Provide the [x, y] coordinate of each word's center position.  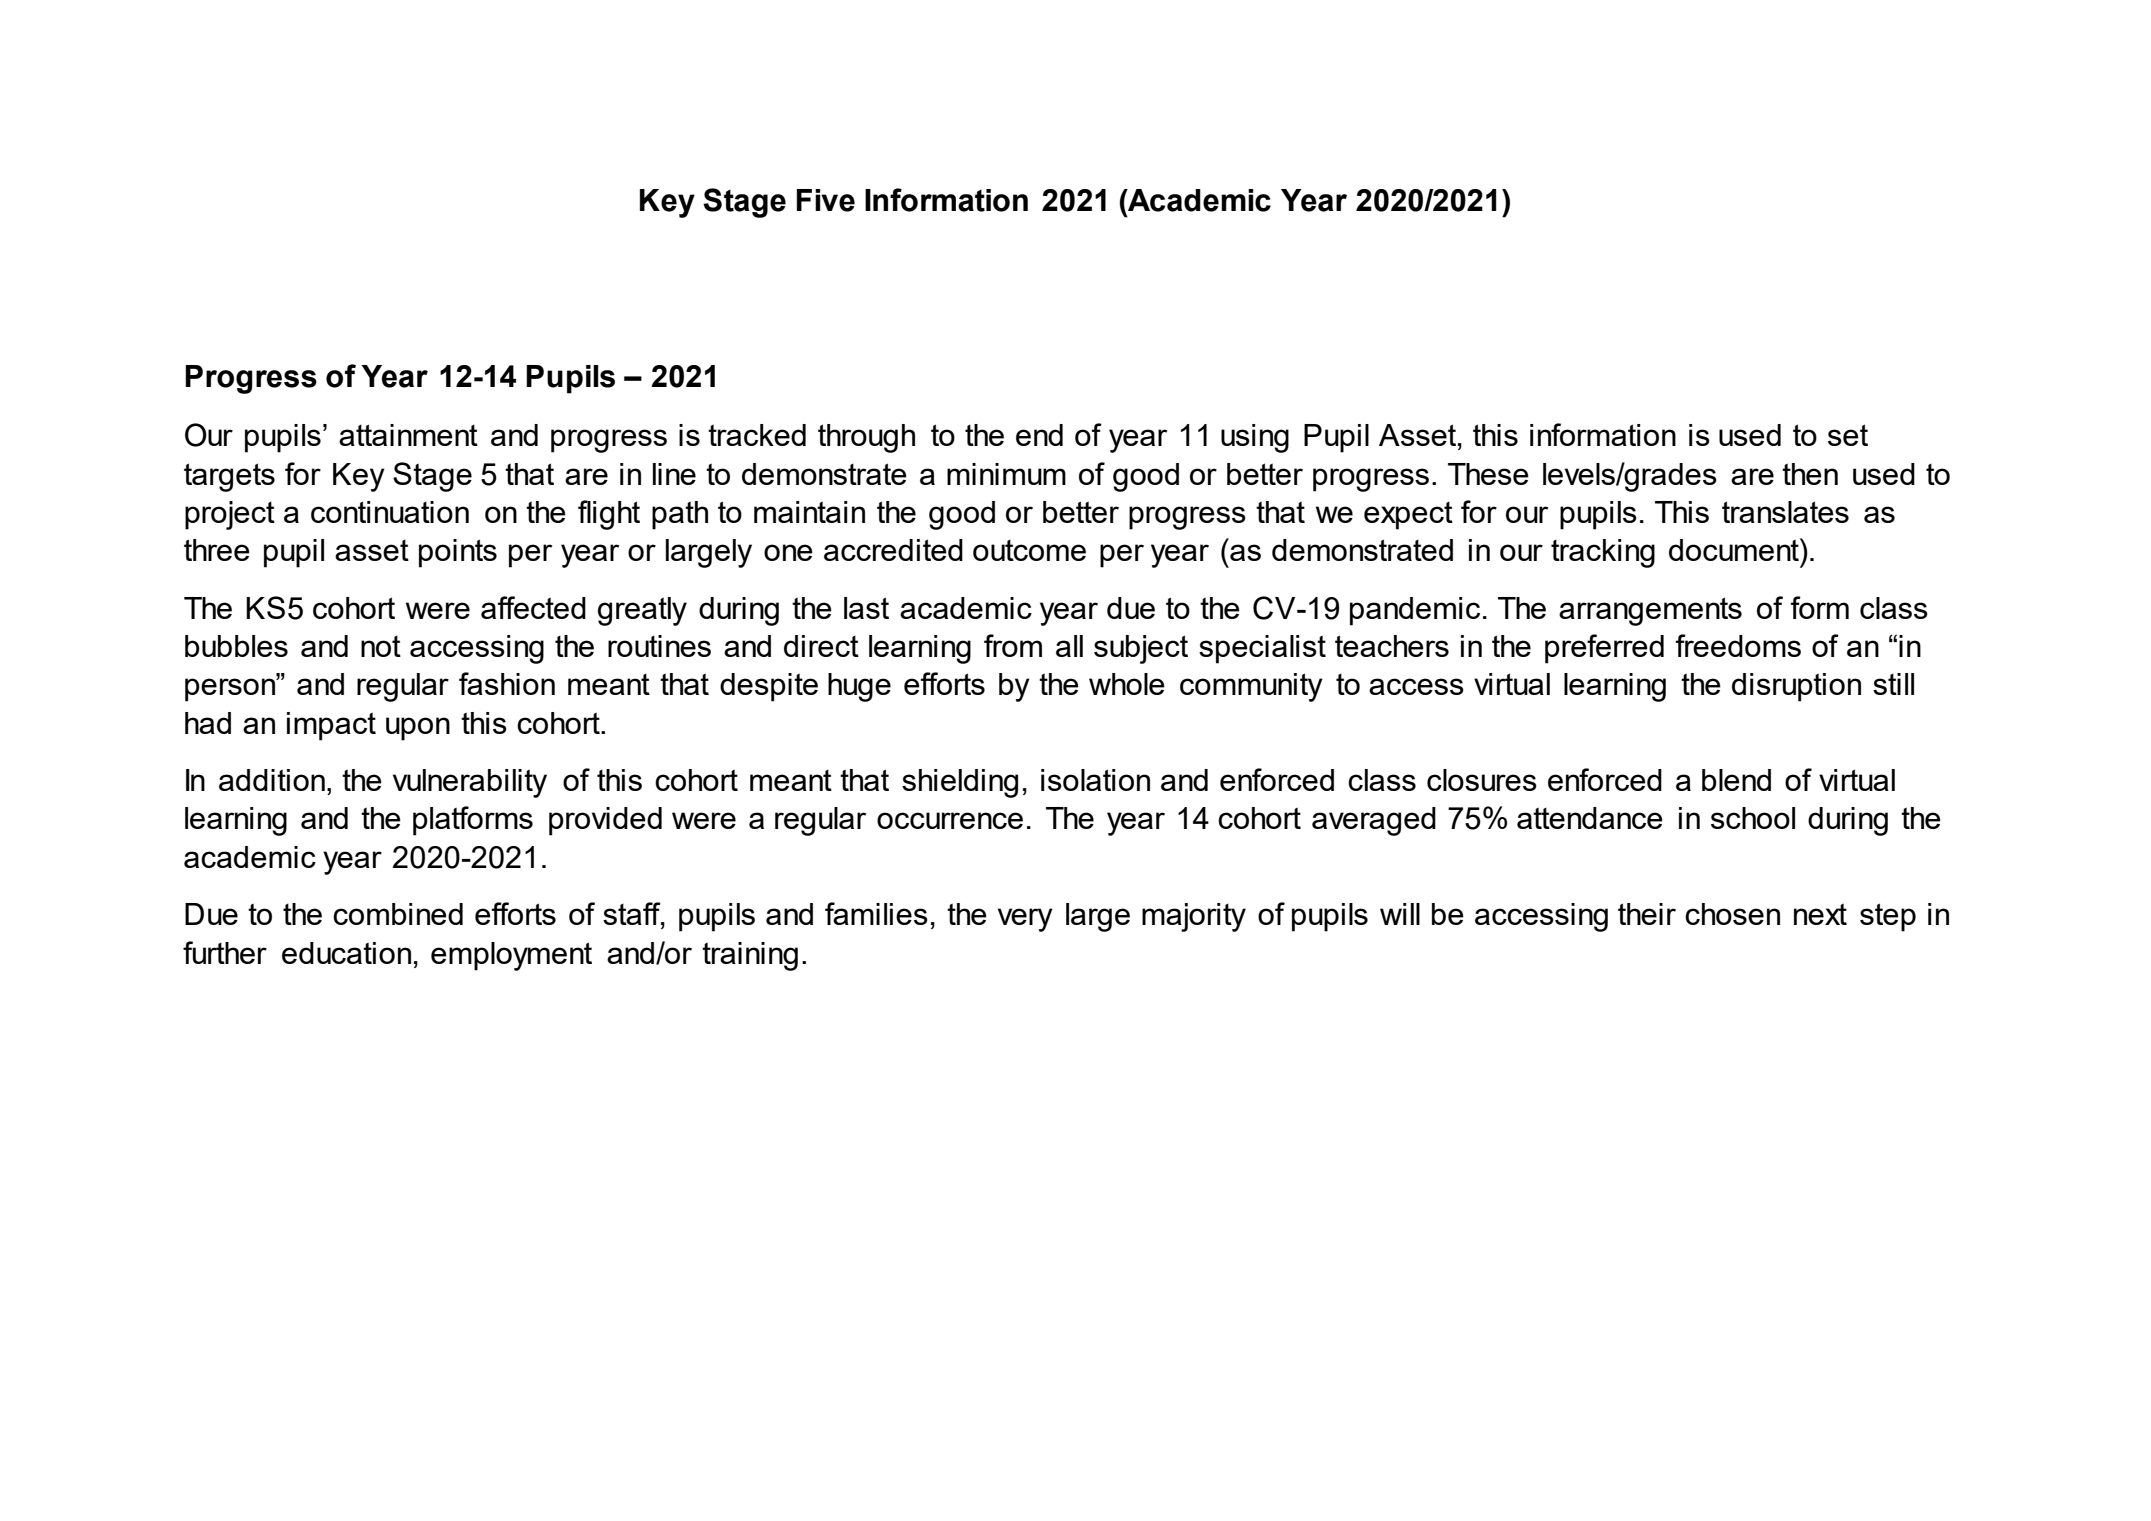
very [1025, 920]
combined [398, 914]
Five [825, 200]
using [1255, 438]
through [866, 438]
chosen [1732, 914]
